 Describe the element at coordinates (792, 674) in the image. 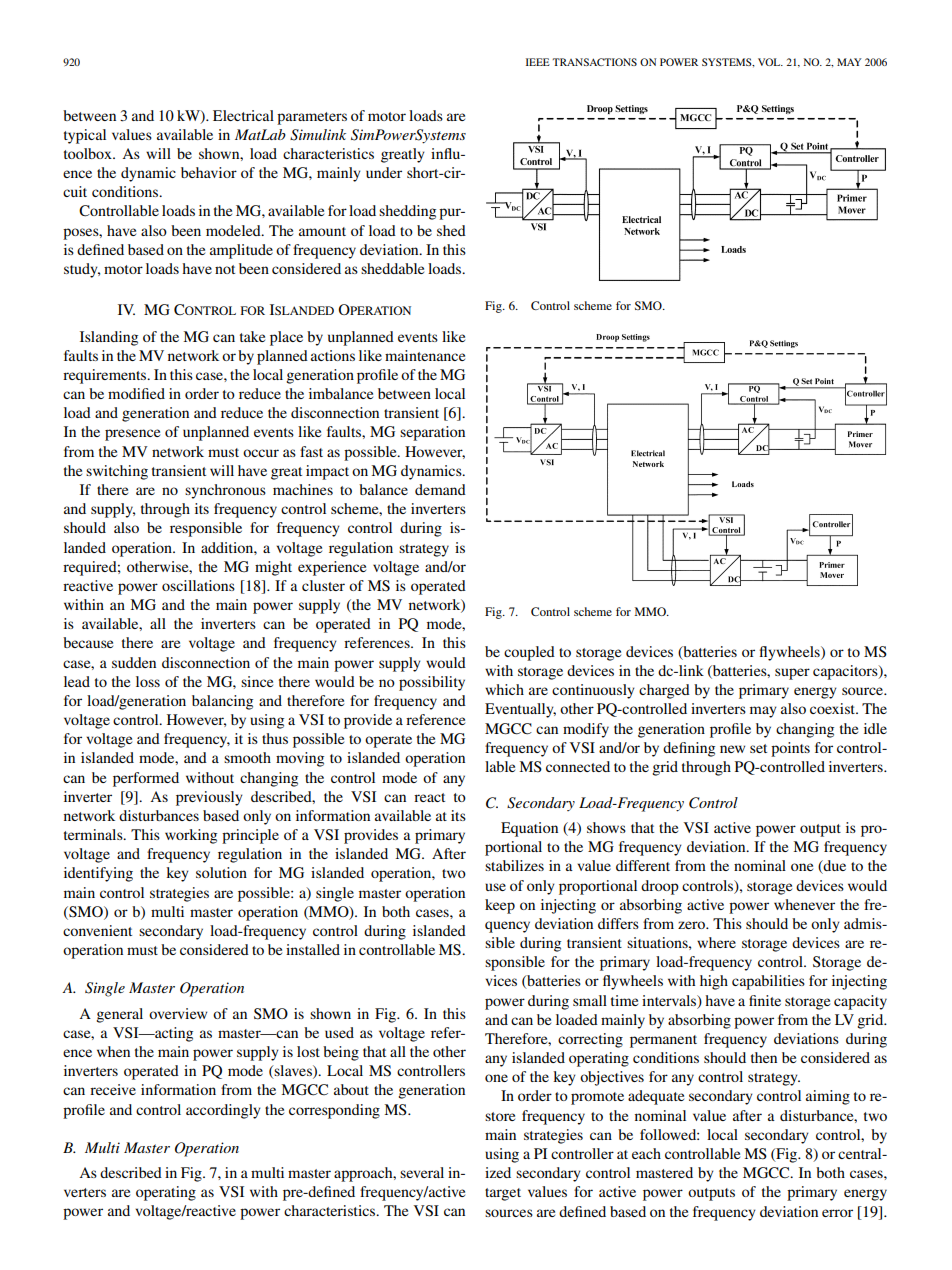

I see `super` at that location.
